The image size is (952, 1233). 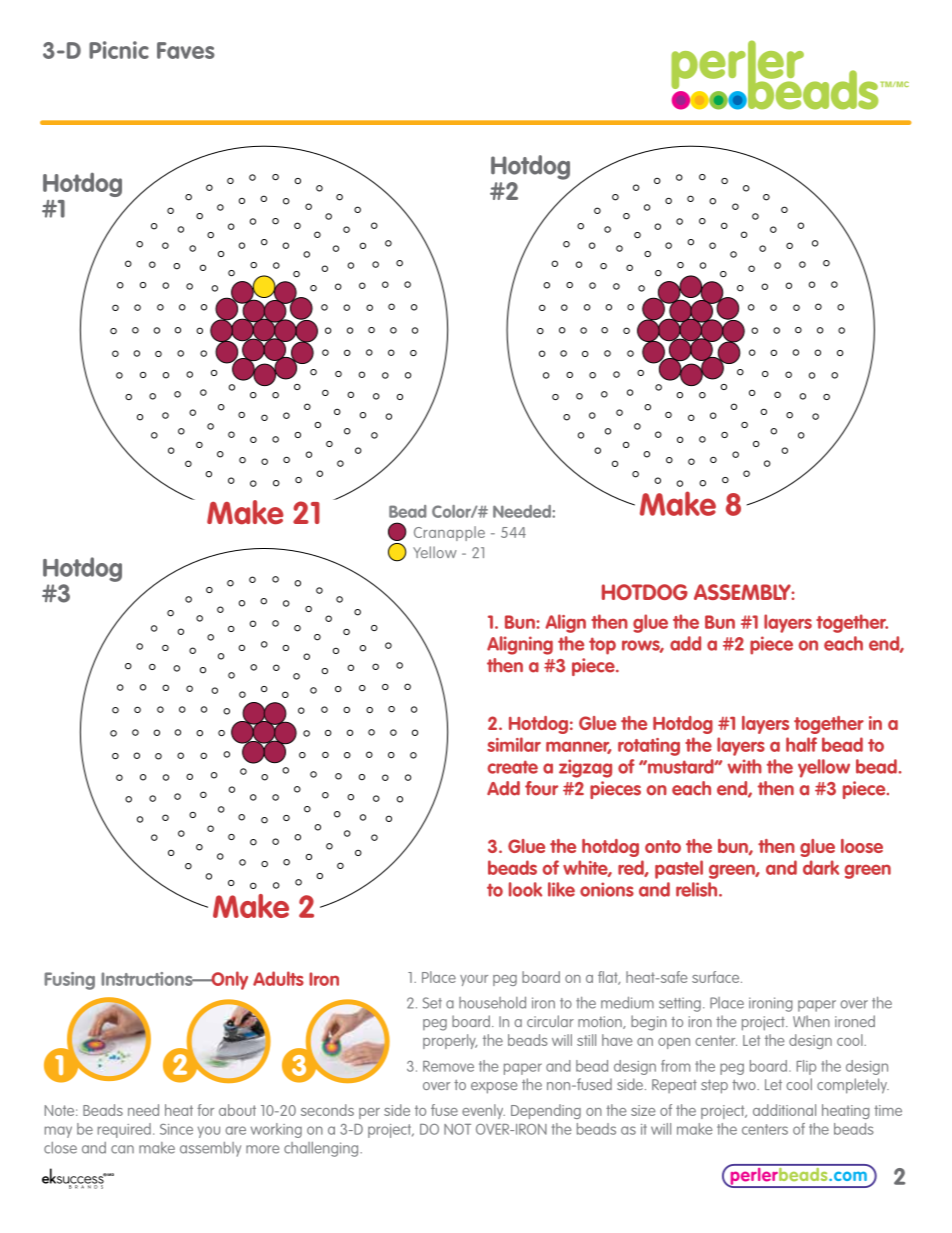 What do you see at coordinates (119, 50) in the page?
I see `Picnic` at bounding box center [119, 50].
